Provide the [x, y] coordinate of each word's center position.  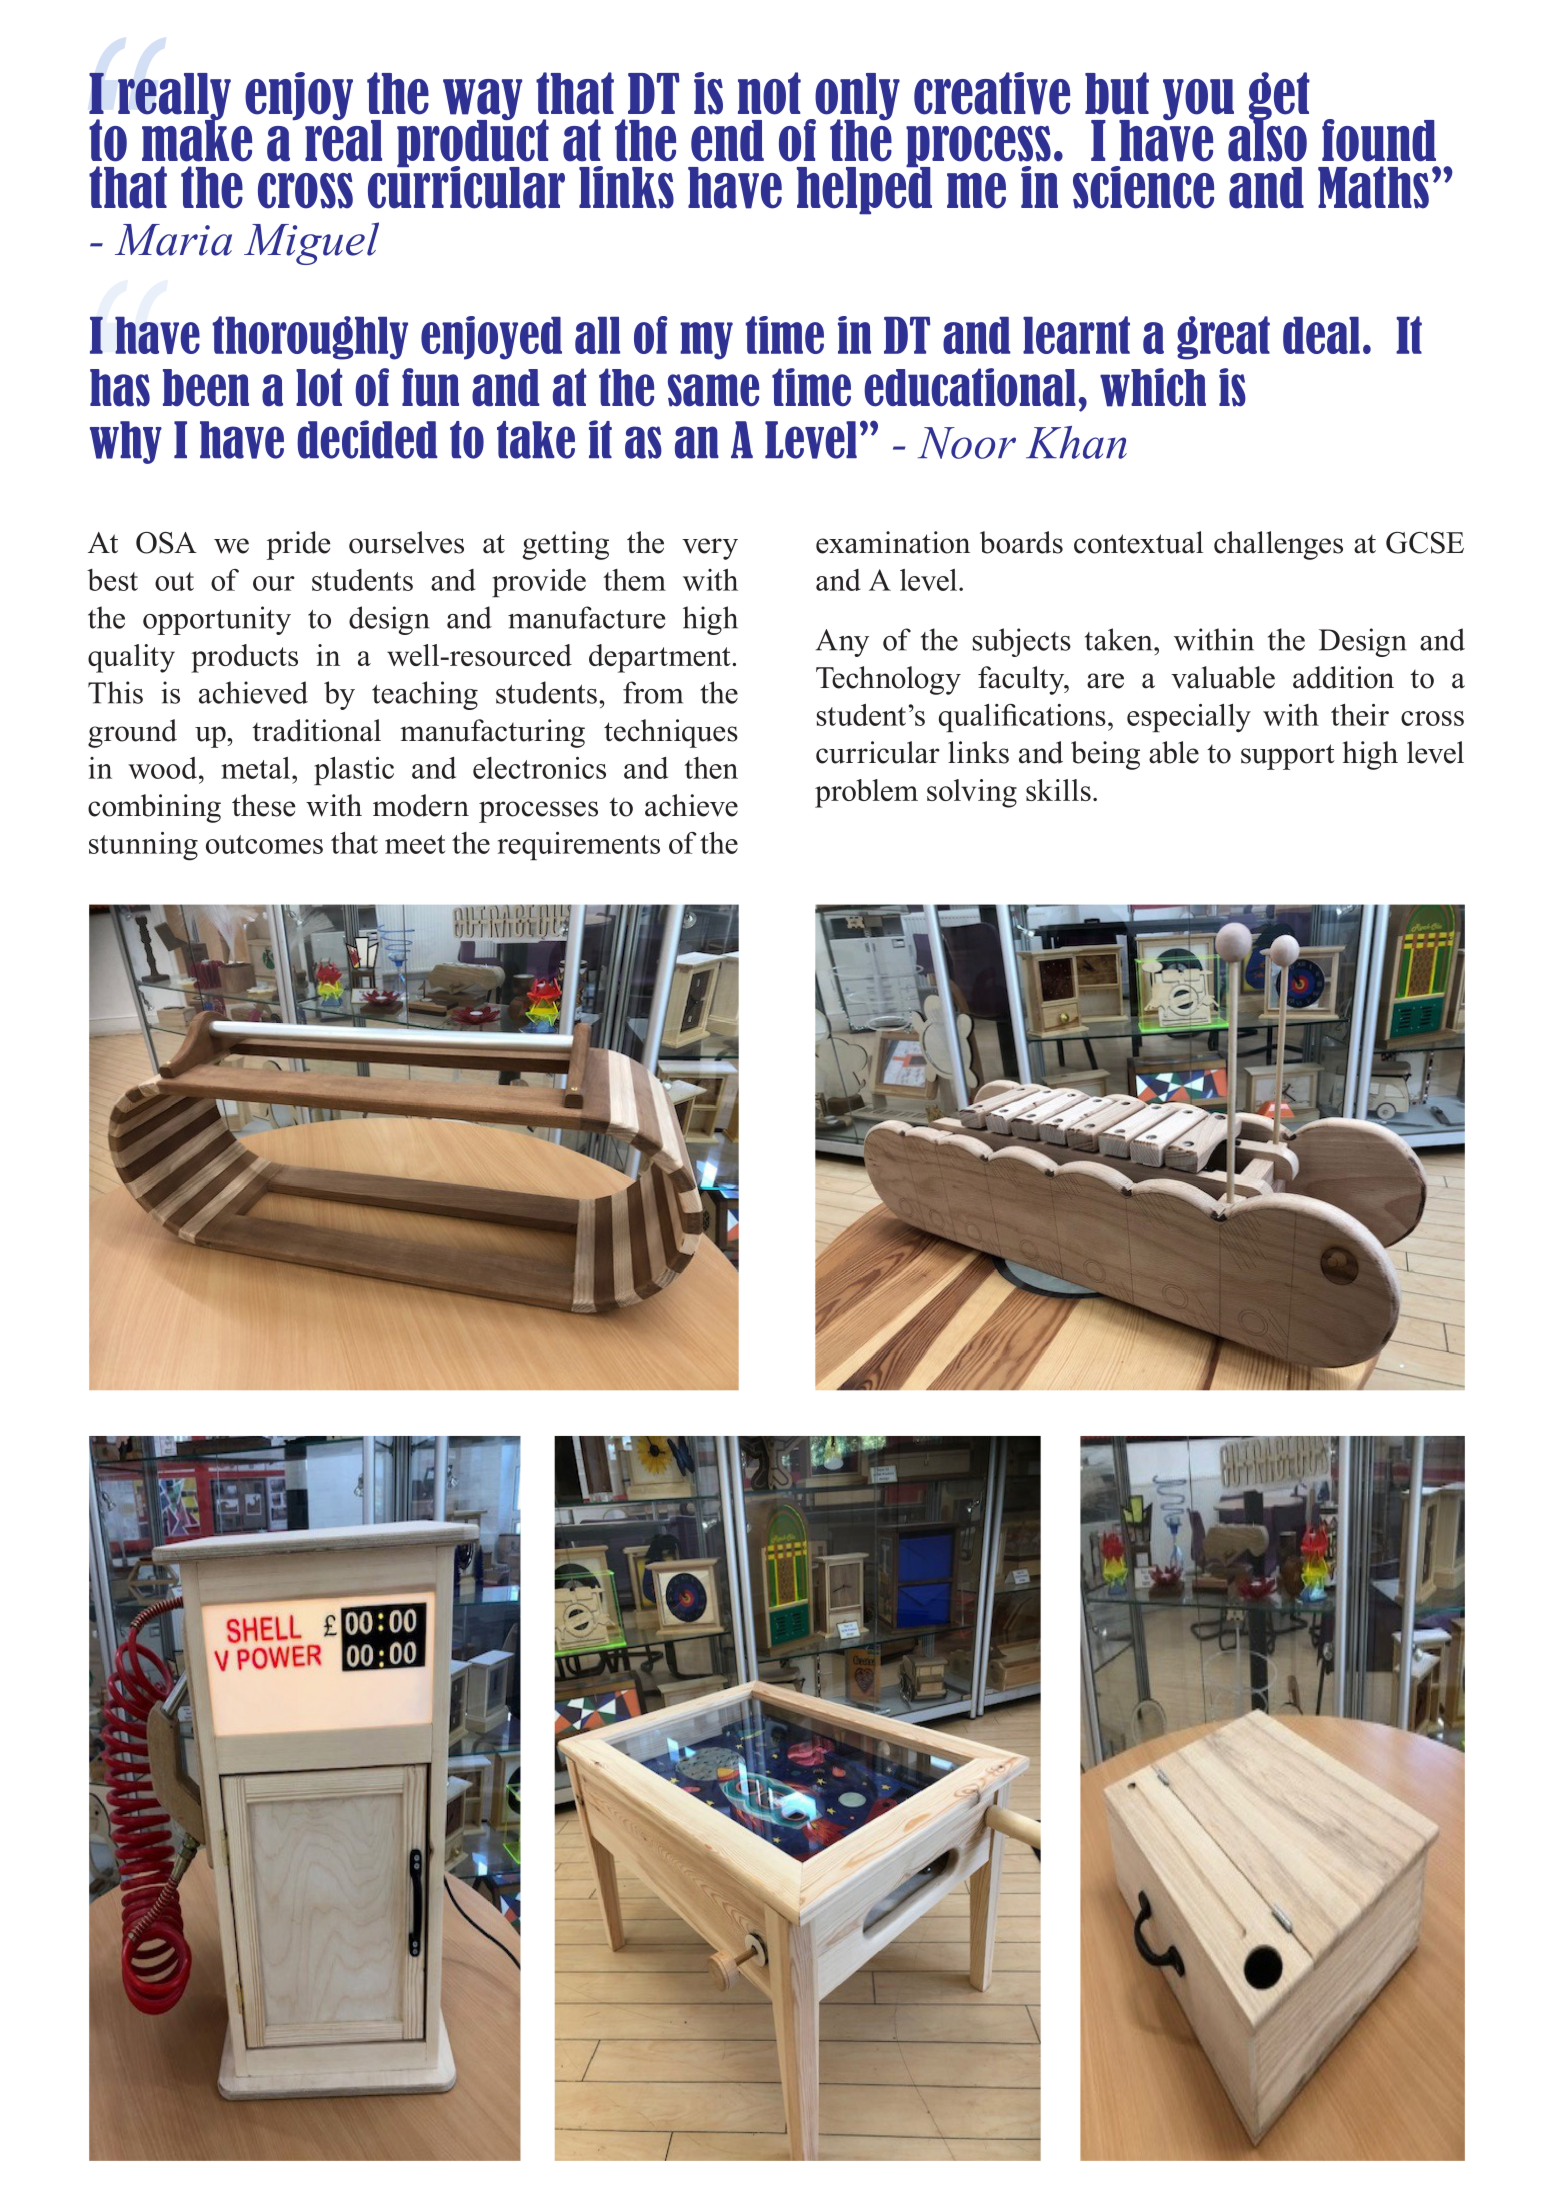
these [263, 805]
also [1267, 139]
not [769, 93]
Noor [967, 443]
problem [866, 793]
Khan [1076, 442]
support [1288, 757]
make [197, 139]
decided [367, 439]
